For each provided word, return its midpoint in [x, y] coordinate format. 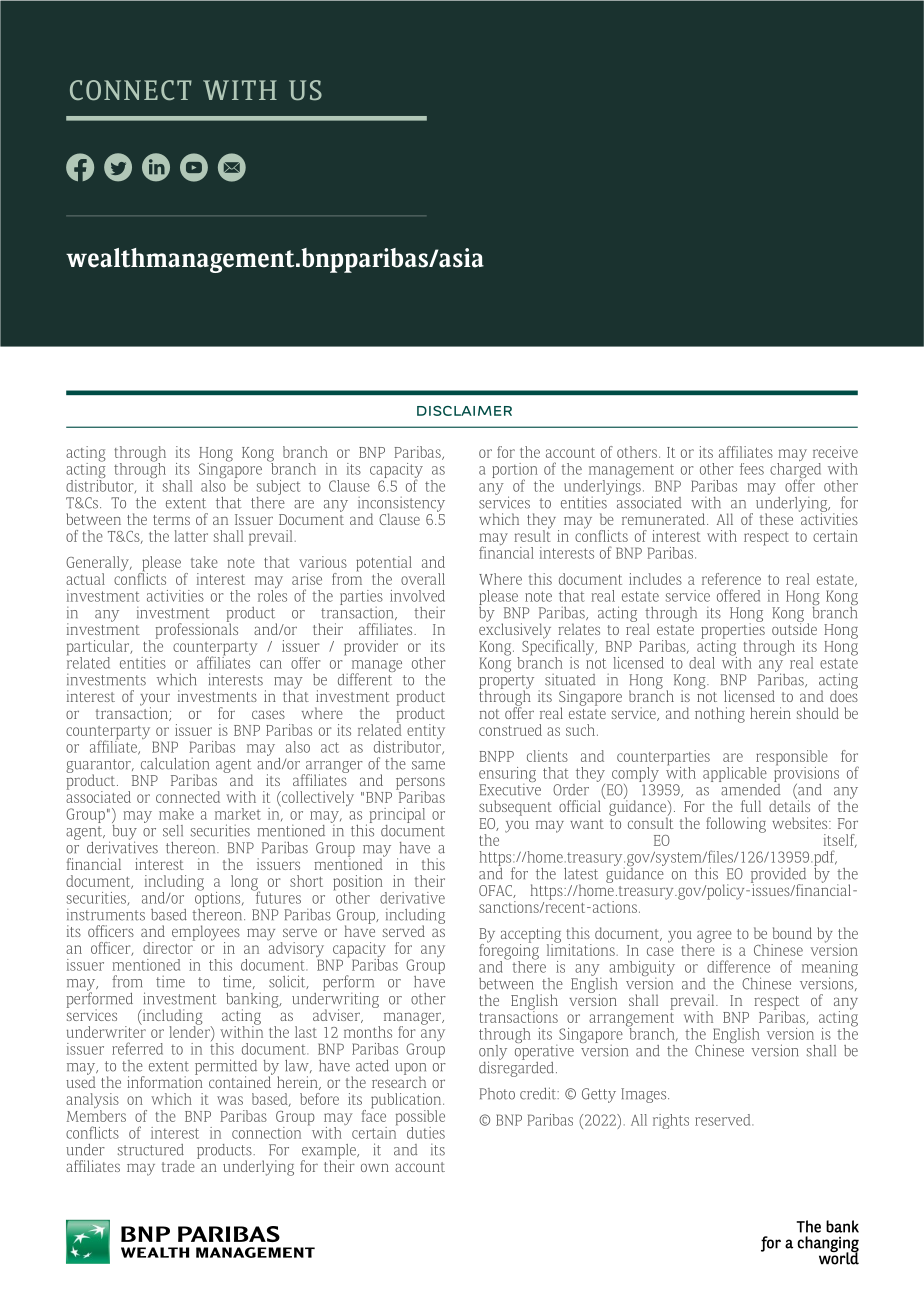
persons [420, 784]
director [169, 947]
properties [733, 631]
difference [738, 966]
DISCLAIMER [464, 411]
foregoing [509, 951]
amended [749, 788]
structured [151, 1150]
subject [278, 487]
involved [417, 596]
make [176, 814]
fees [752, 469]
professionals [196, 630]
